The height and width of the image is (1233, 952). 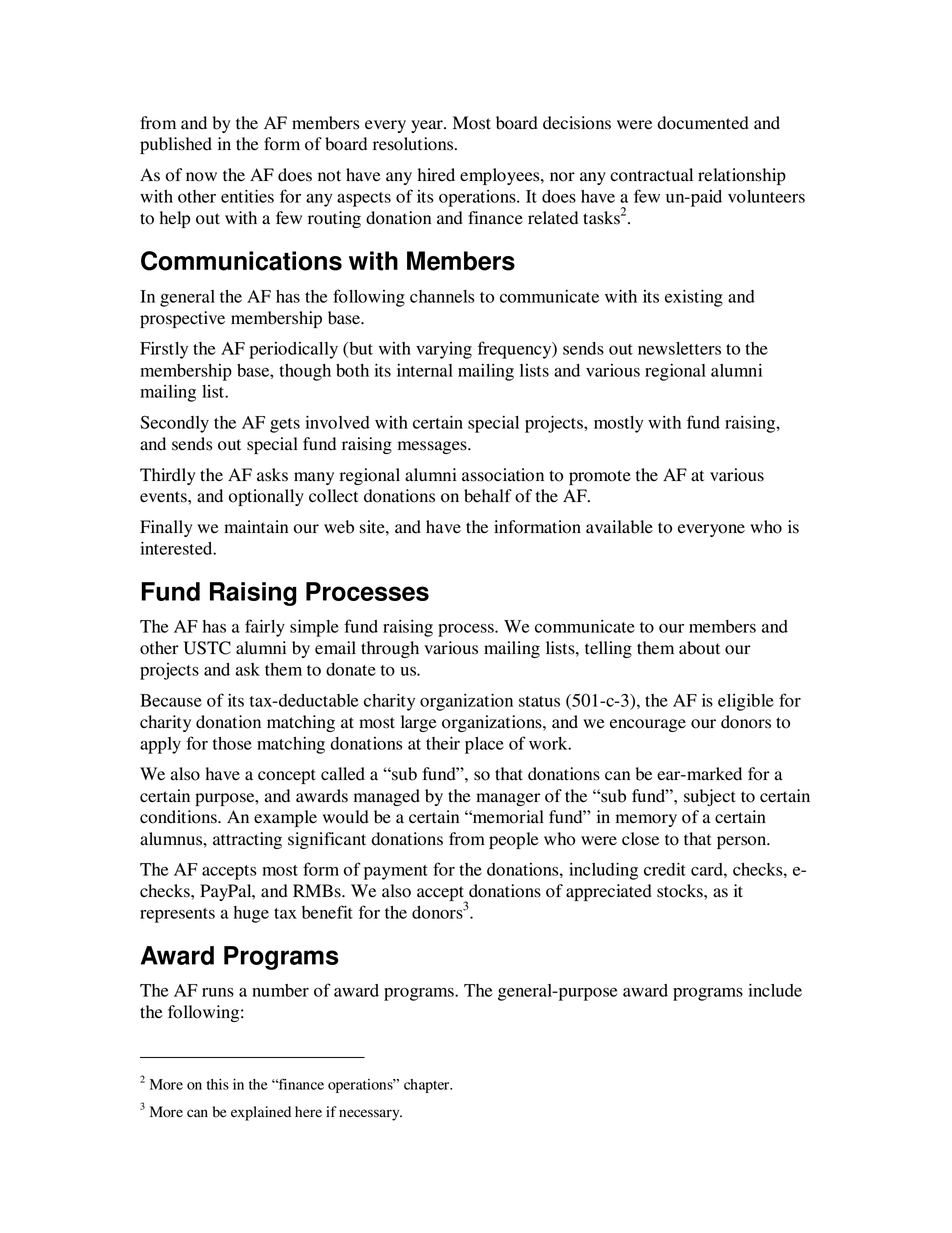 What do you see at coordinates (218, 1084) in the image?
I see `this` at bounding box center [218, 1084].
